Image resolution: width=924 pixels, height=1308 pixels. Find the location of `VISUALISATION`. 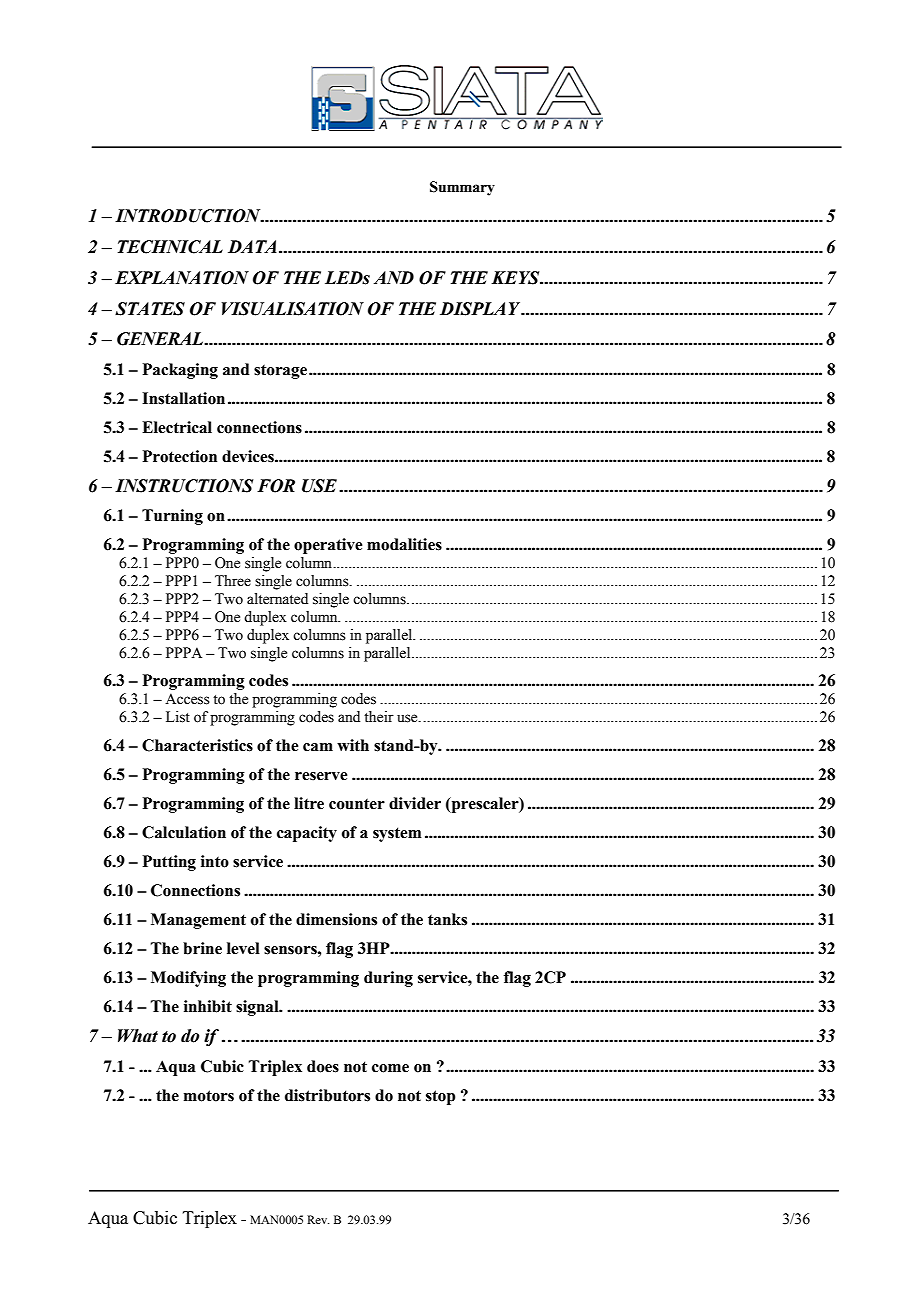

VISUALISATION is located at coordinates (293, 309).
